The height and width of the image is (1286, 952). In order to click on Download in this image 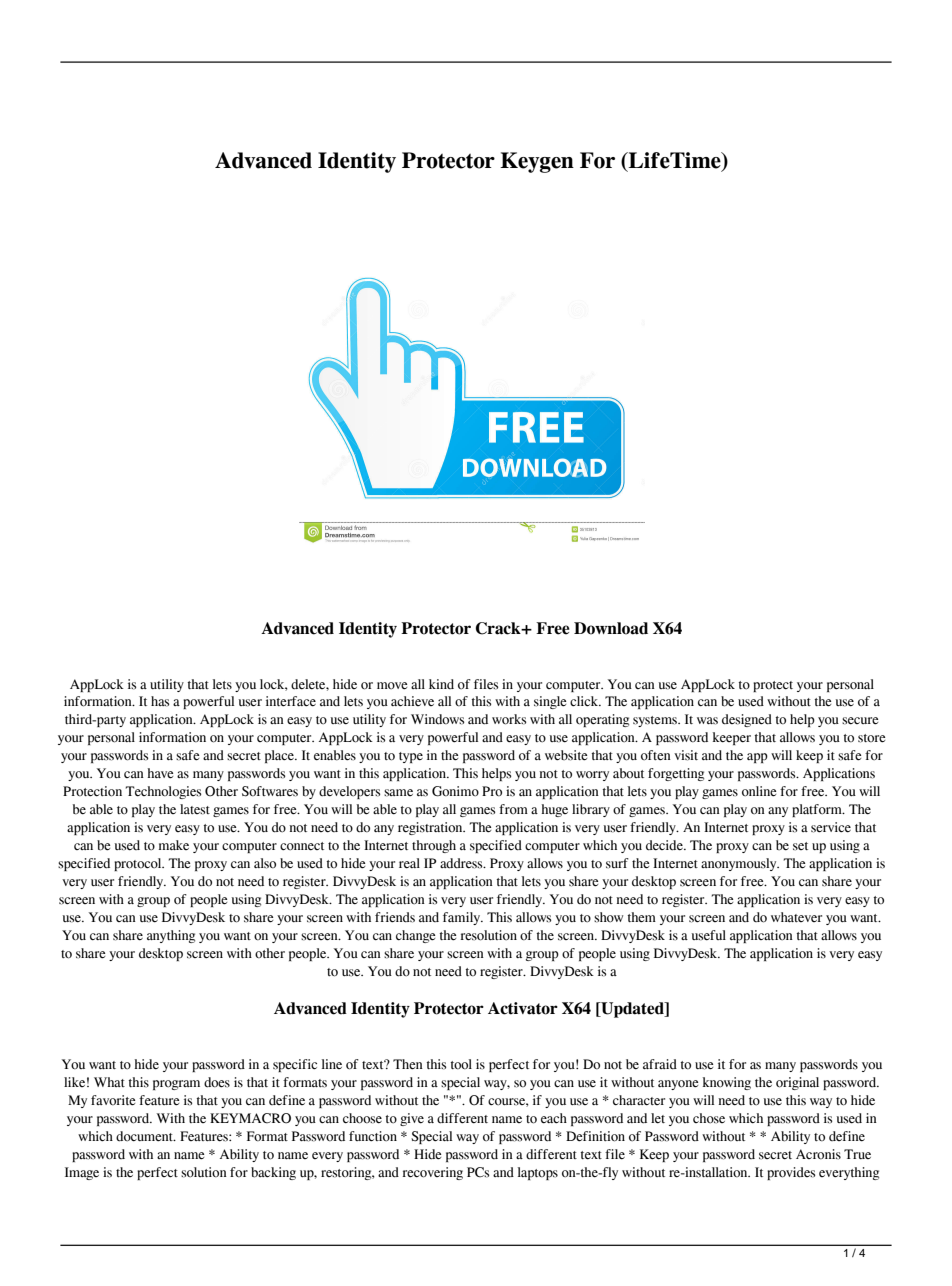, I will do `click(611, 628)`.
